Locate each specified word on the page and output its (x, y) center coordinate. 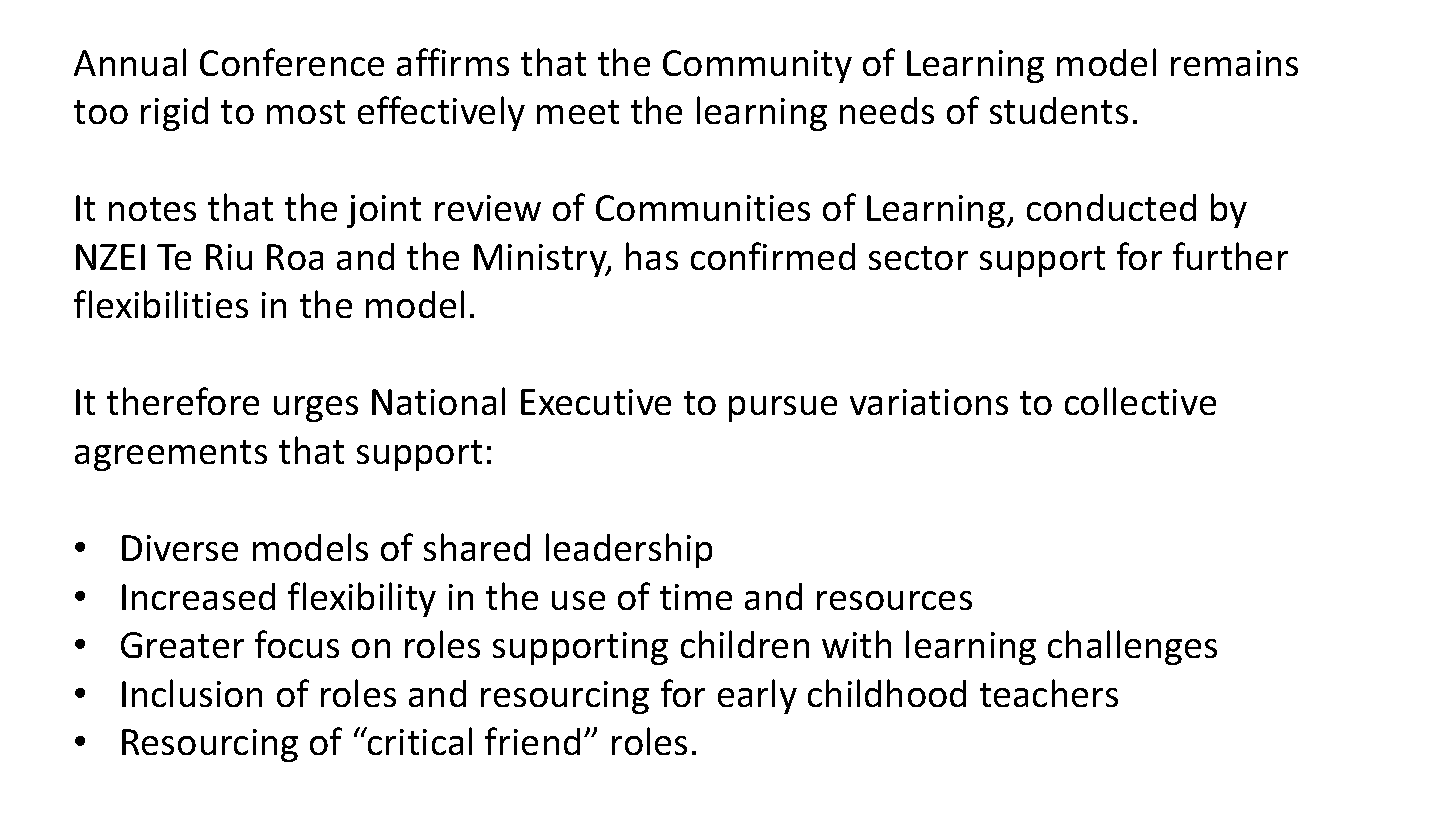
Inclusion (192, 693)
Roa (295, 257)
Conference (292, 62)
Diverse (180, 548)
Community (757, 66)
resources (894, 600)
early (757, 696)
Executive (596, 402)
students (1059, 110)
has (652, 256)
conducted (1111, 207)
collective (1140, 401)
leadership (629, 550)
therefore (183, 401)
